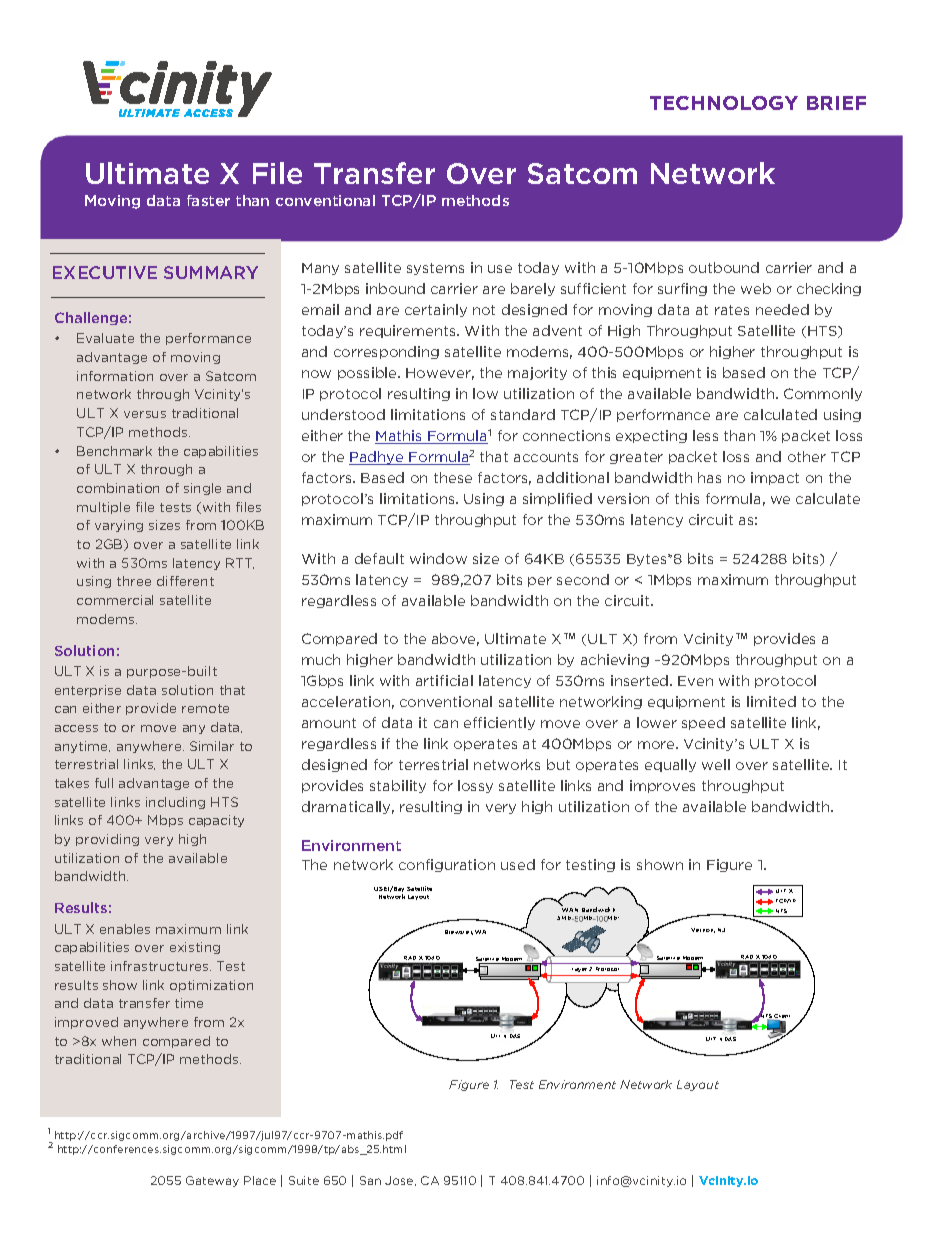 This document has width=952, height=1233. Describe the element at coordinates (695, 681) in the document. I see `Even` at that location.
